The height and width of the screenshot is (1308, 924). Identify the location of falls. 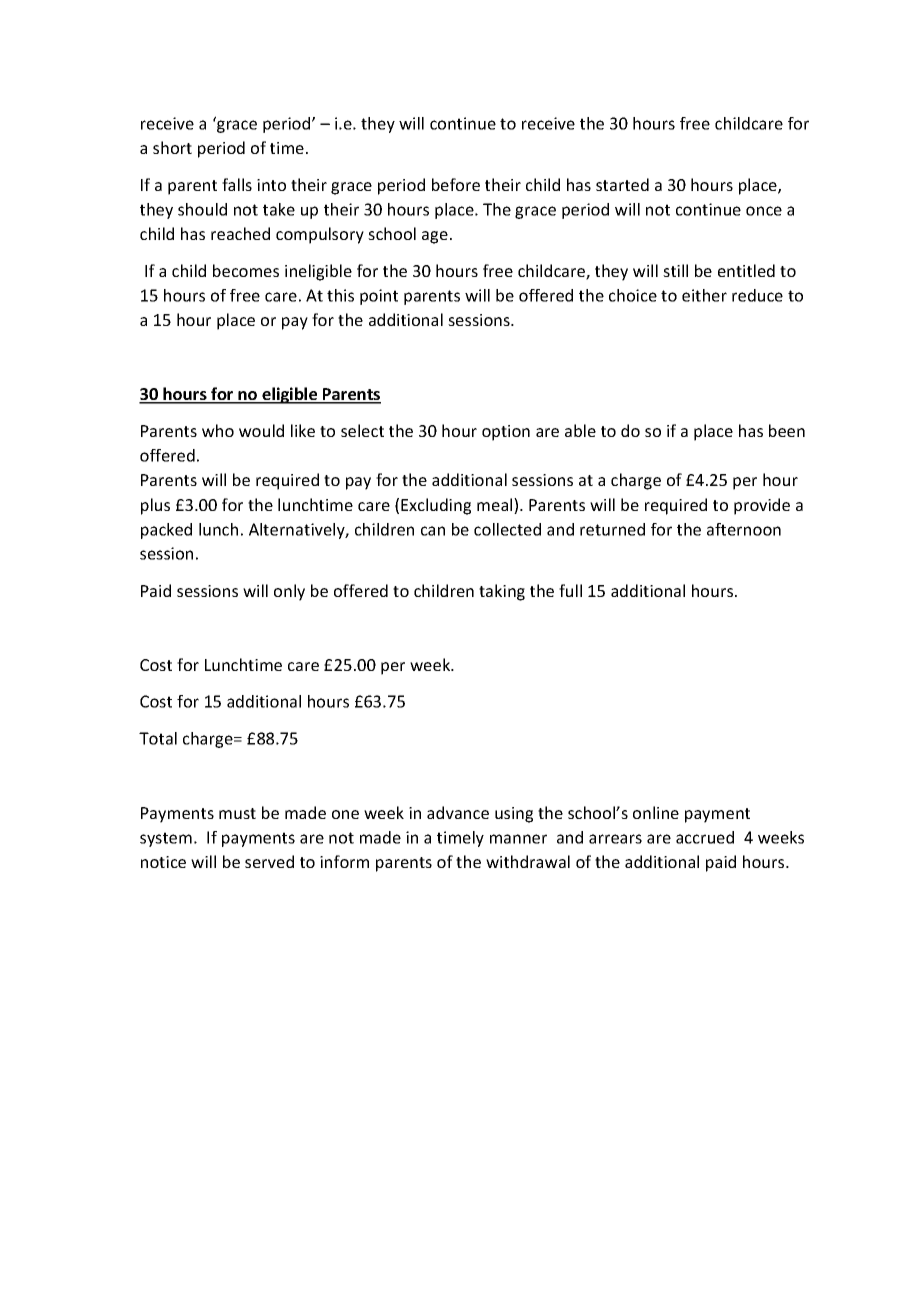
(237, 184).
